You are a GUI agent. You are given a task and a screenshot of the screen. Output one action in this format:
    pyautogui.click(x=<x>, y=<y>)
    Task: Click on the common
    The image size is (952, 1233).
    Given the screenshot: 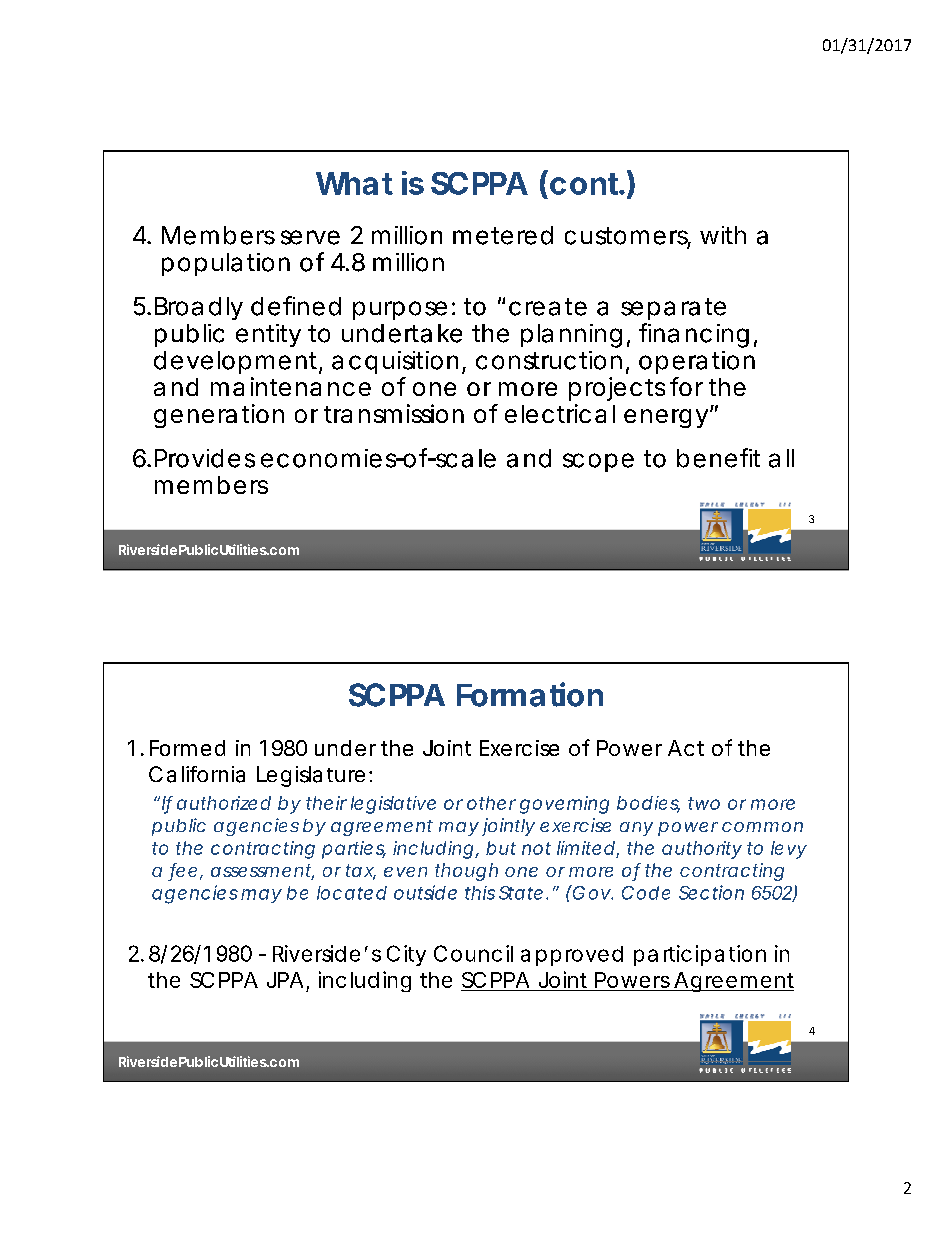 What is the action you would take?
    pyautogui.click(x=762, y=827)
